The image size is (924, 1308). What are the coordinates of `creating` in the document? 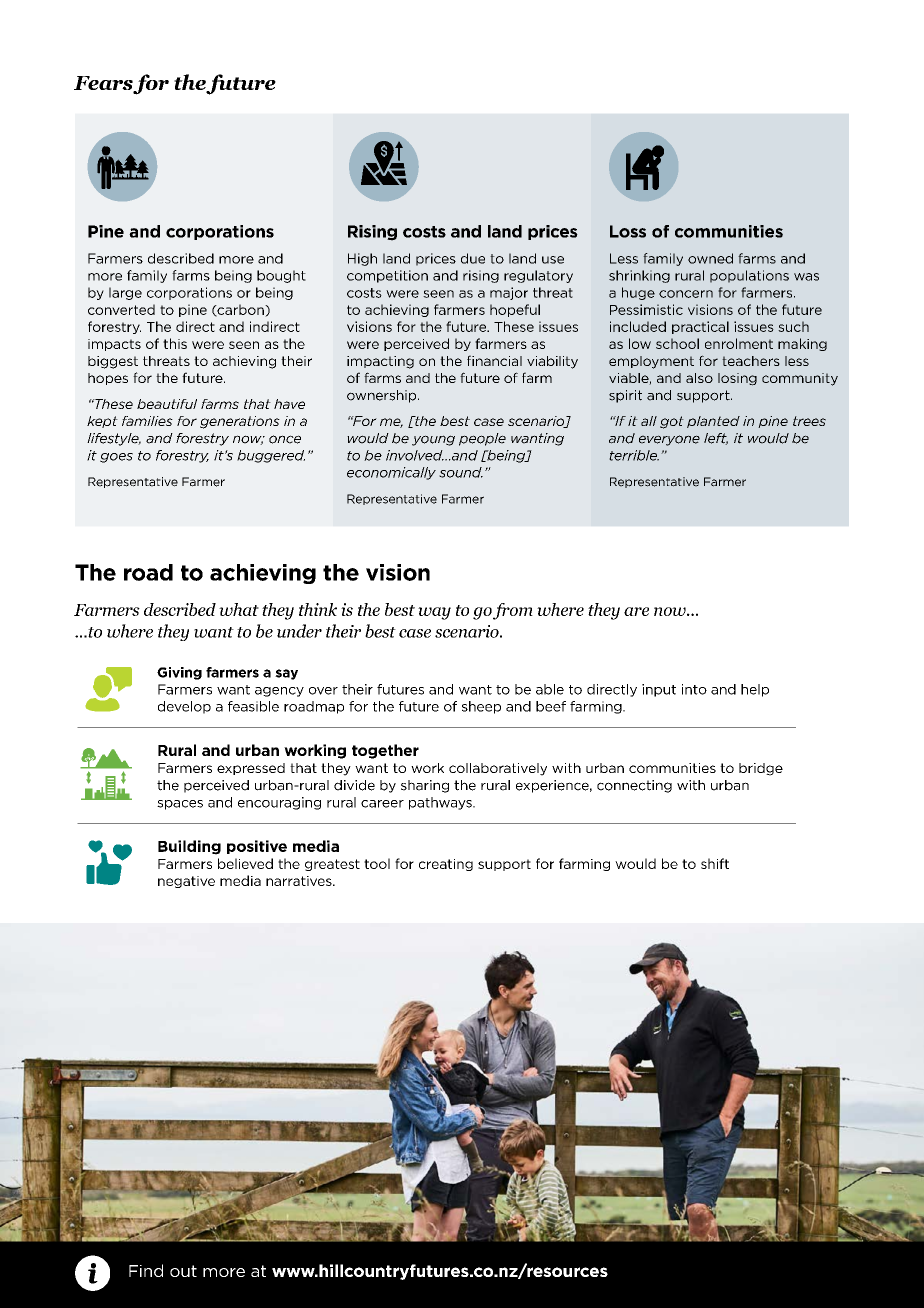 It's located at (446, 865).
